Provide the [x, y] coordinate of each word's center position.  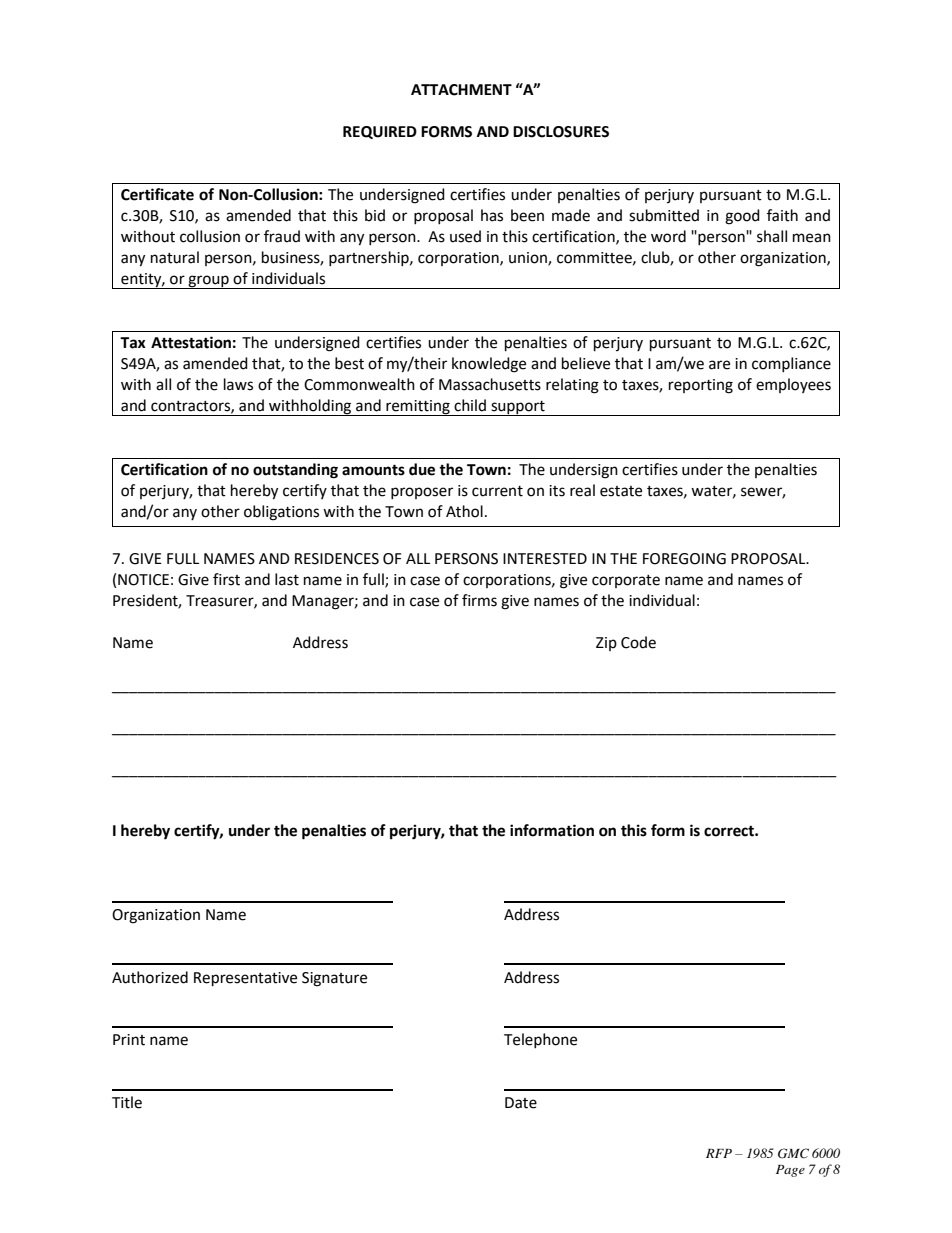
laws [238, 384]
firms [479, 600]
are [719, 365]
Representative [245, 979]
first [226, 579]
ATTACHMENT [461, 90]
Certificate [157, 194]
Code [638, 642]
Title [127, 1102]
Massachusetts [490, 384]
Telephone [540, 1040]
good [742, 217]
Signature [334, 979]
